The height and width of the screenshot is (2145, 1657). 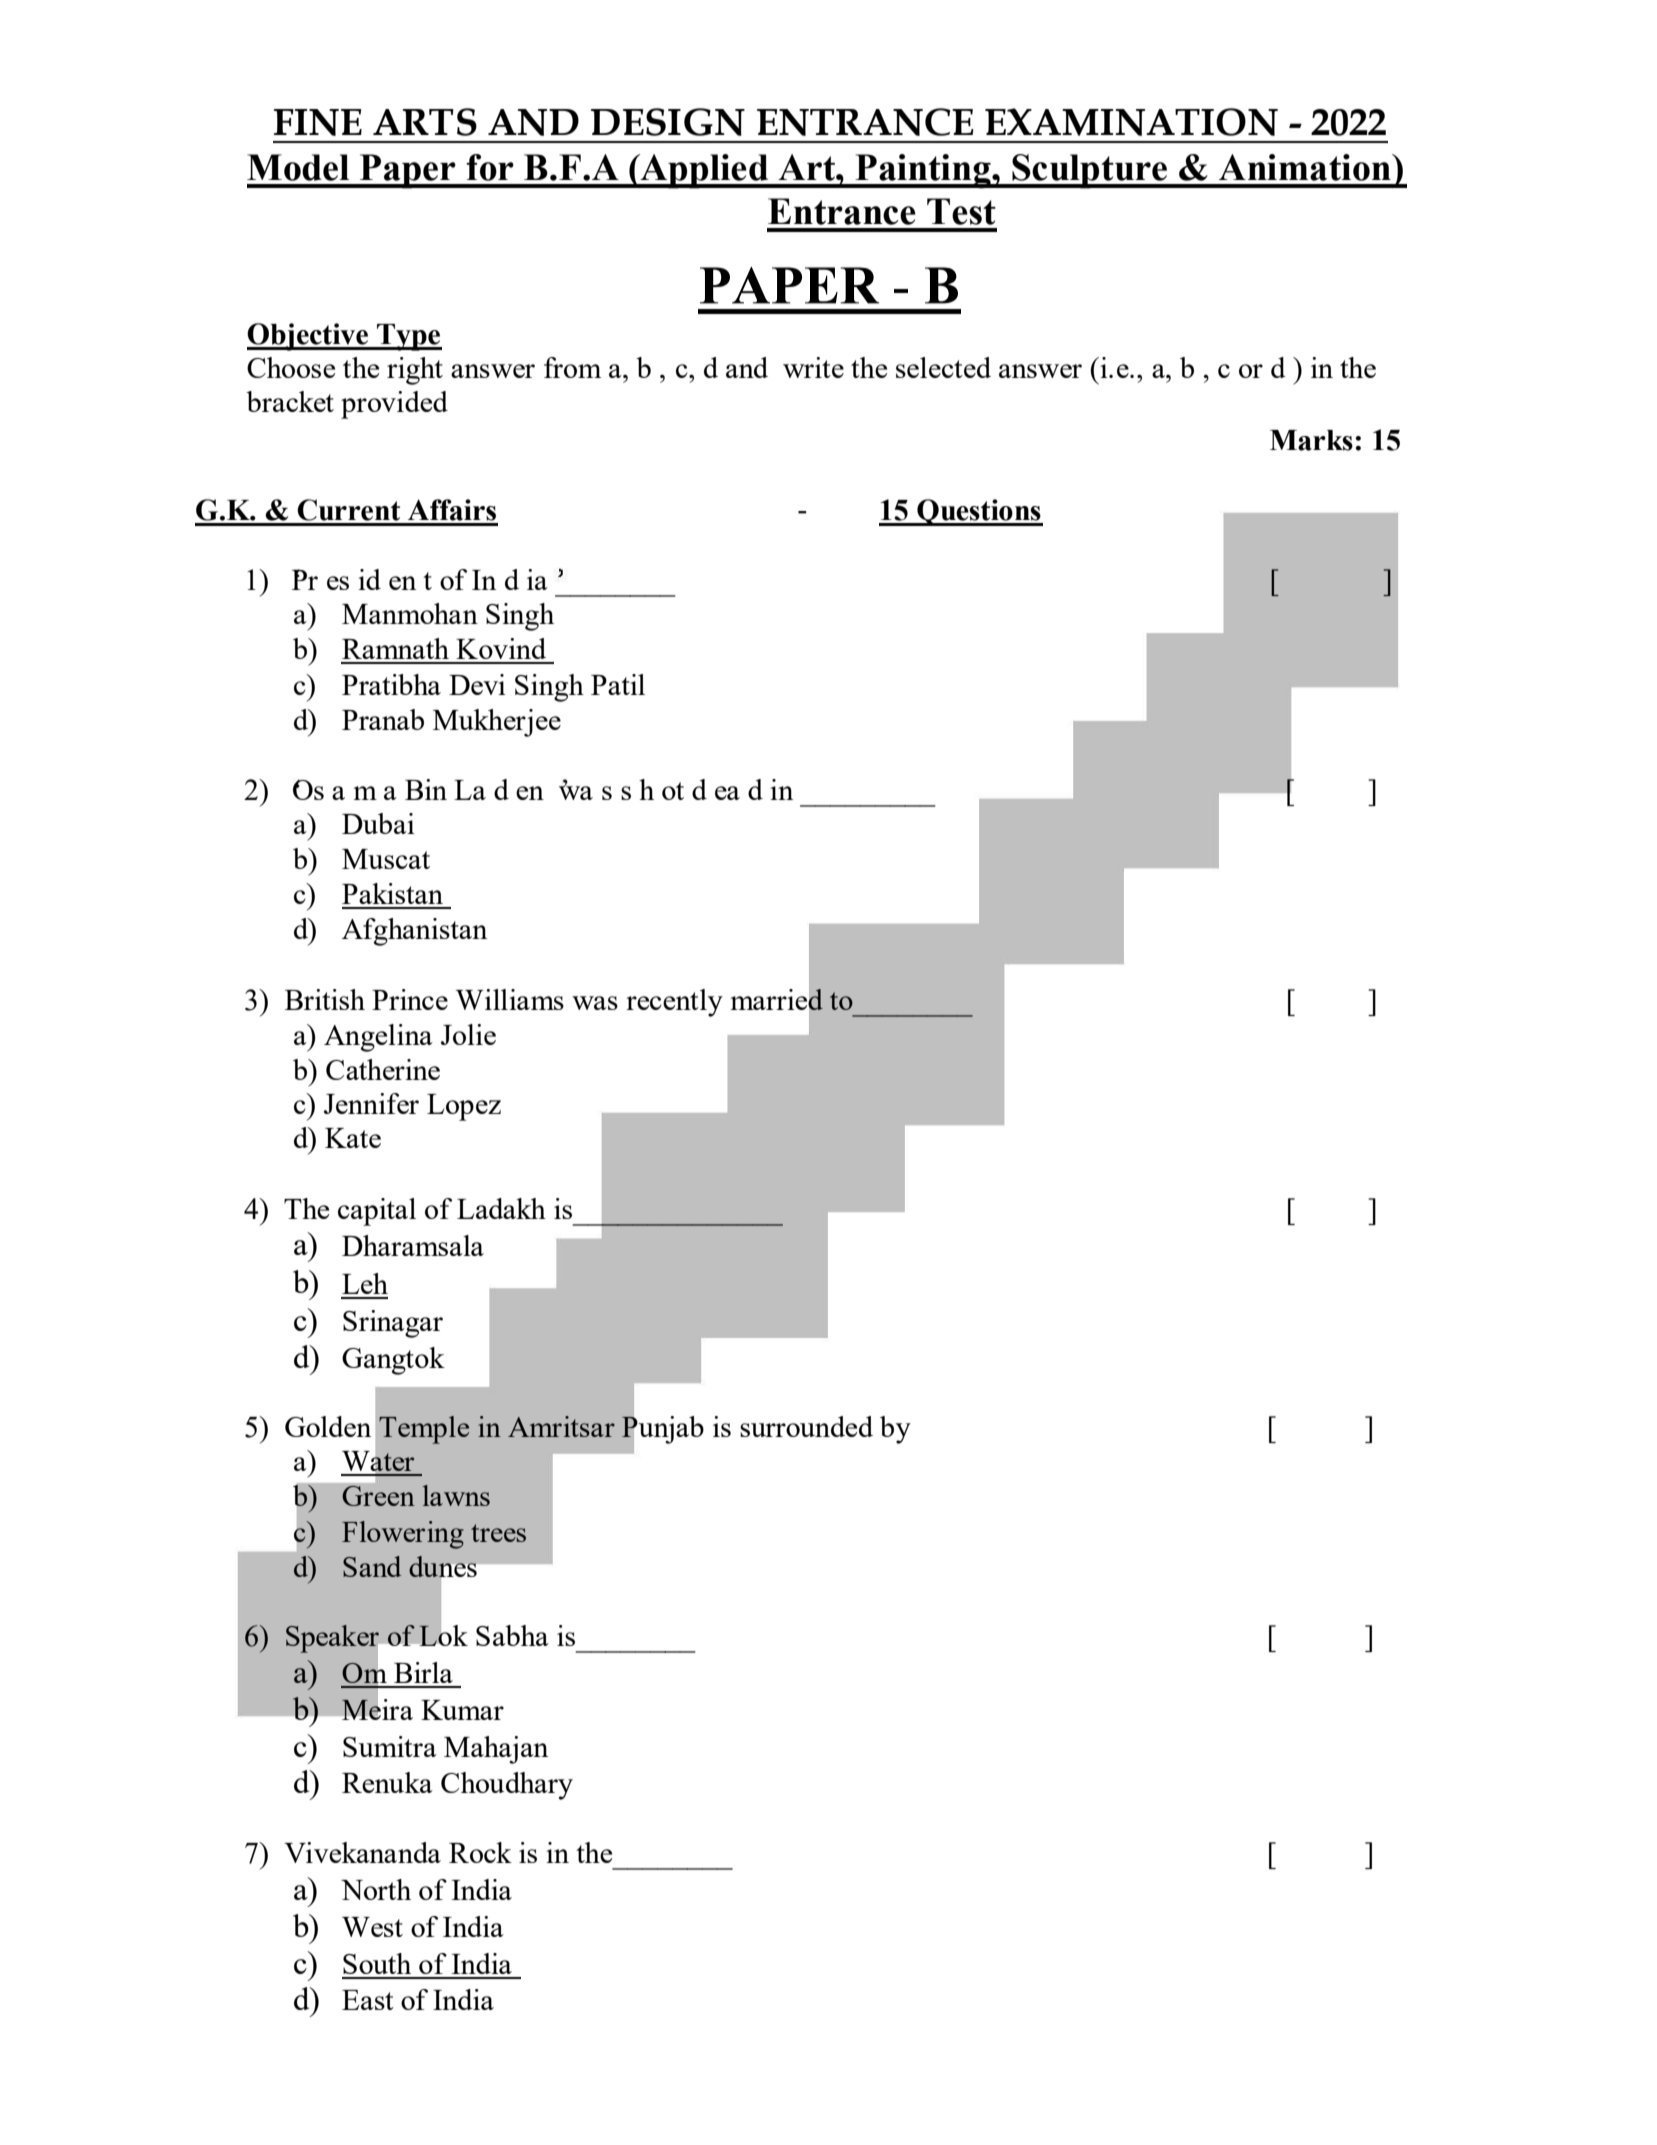 What do you see at coordinates (1131, 122) in the screenshot?
I see `EXAMINATION` at bounding box center [1131, 122].
